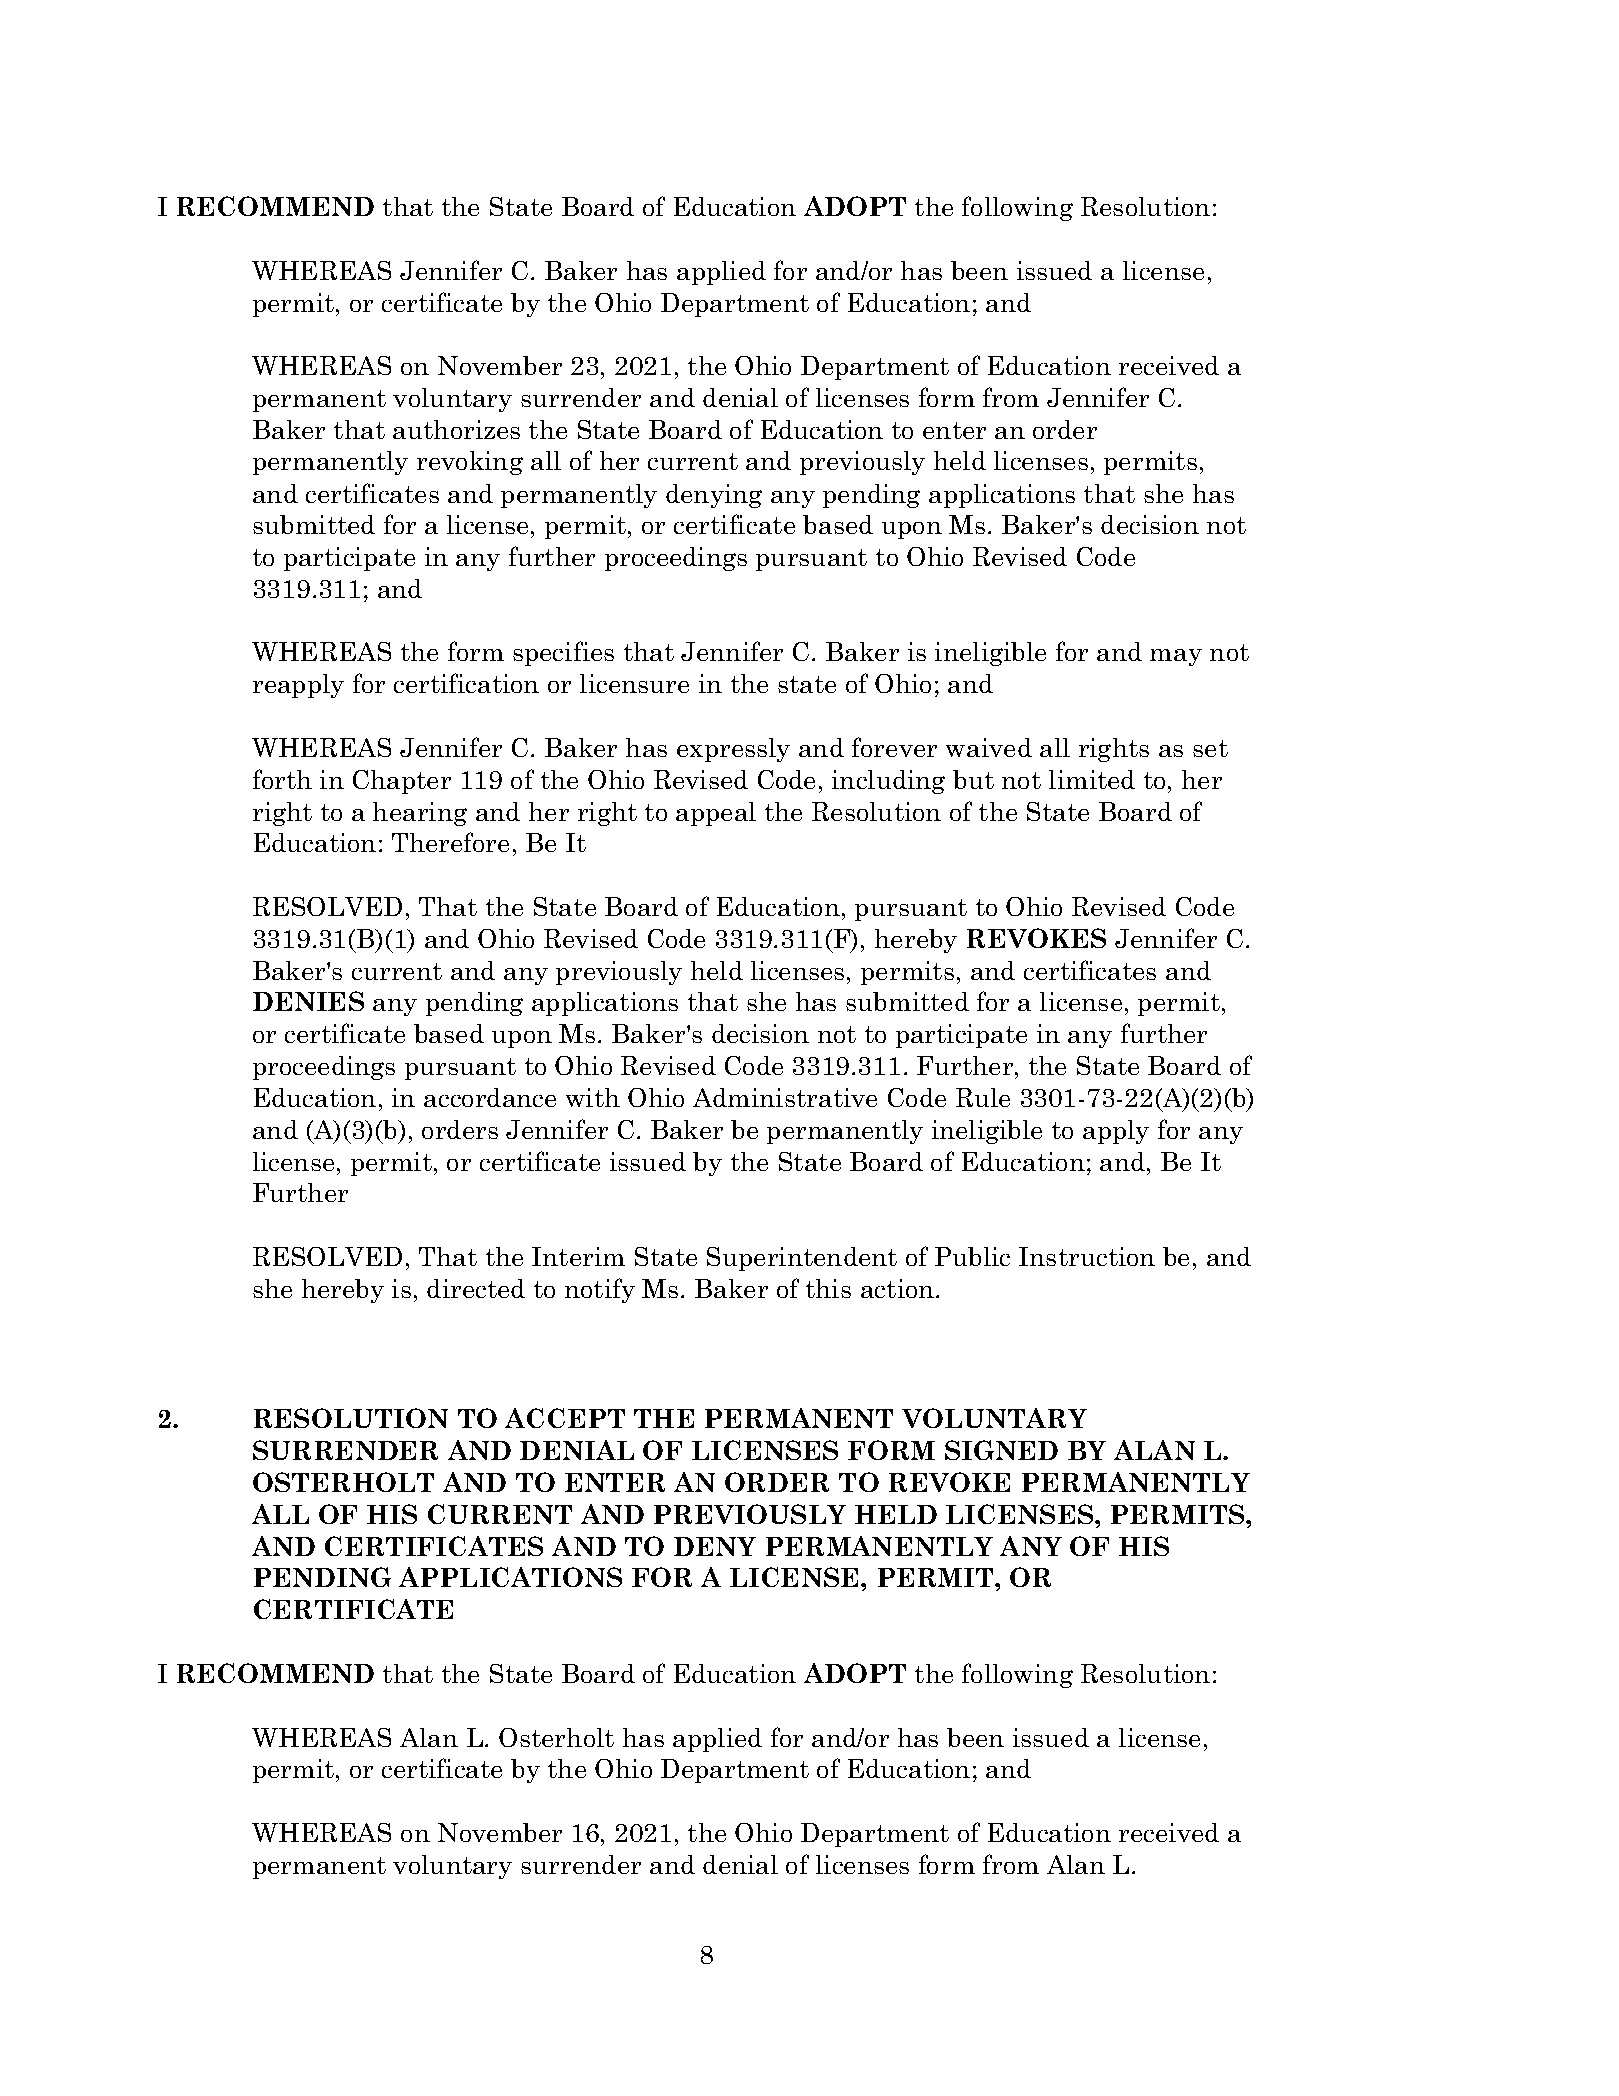 The width and height of the document is (1619, 2096). Describe the element at coordinates (470, 463) in the document. I see `revoking` at that location.
